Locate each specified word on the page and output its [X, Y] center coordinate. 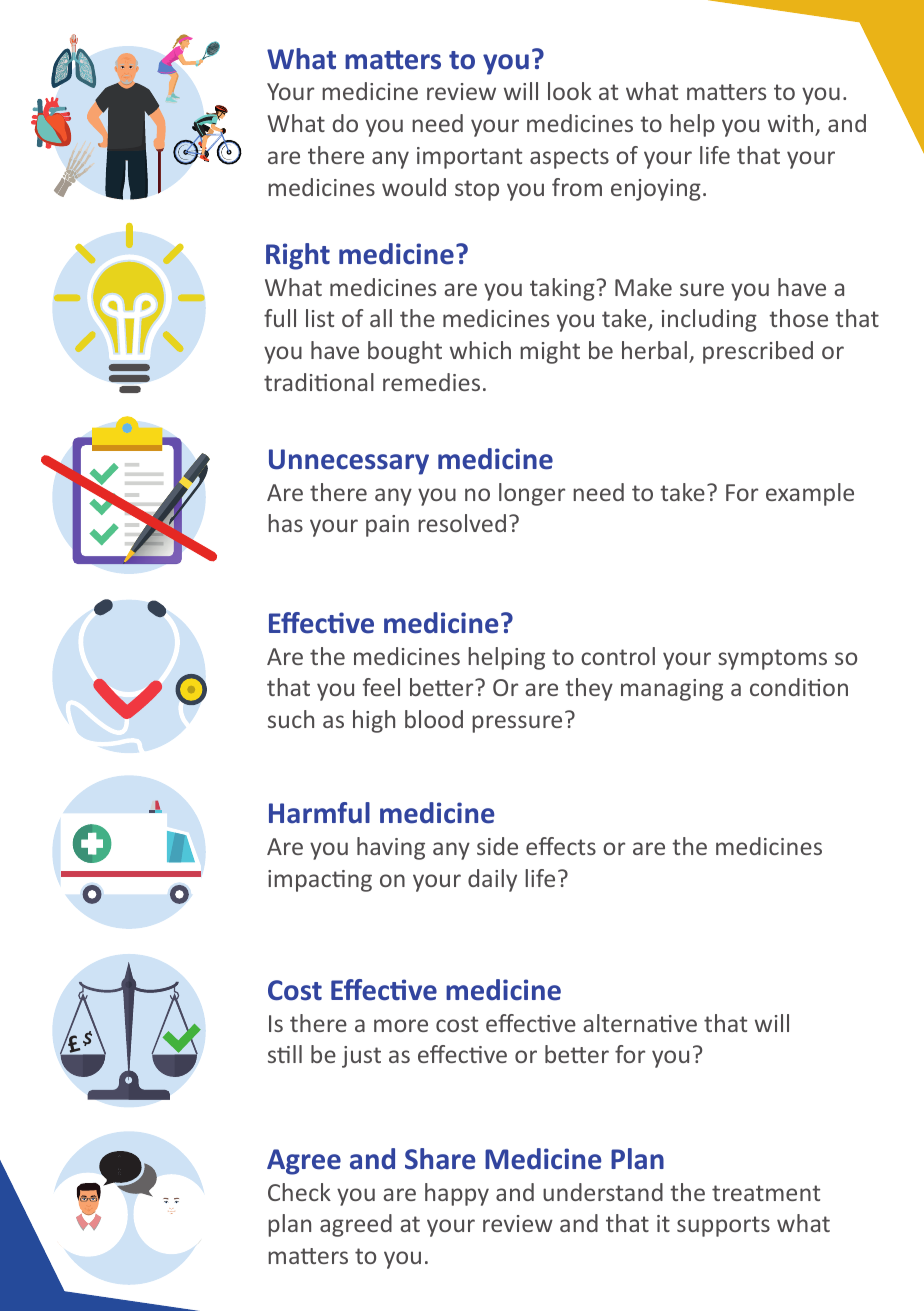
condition [799, 687]
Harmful [319, 813]
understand [603, 1192]
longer [532, 494]
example [810, 494]
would [414, 187]
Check [299, 1192]
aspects [569, 158]
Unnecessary [349, 462]
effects [561, 846]
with [790, 123]
